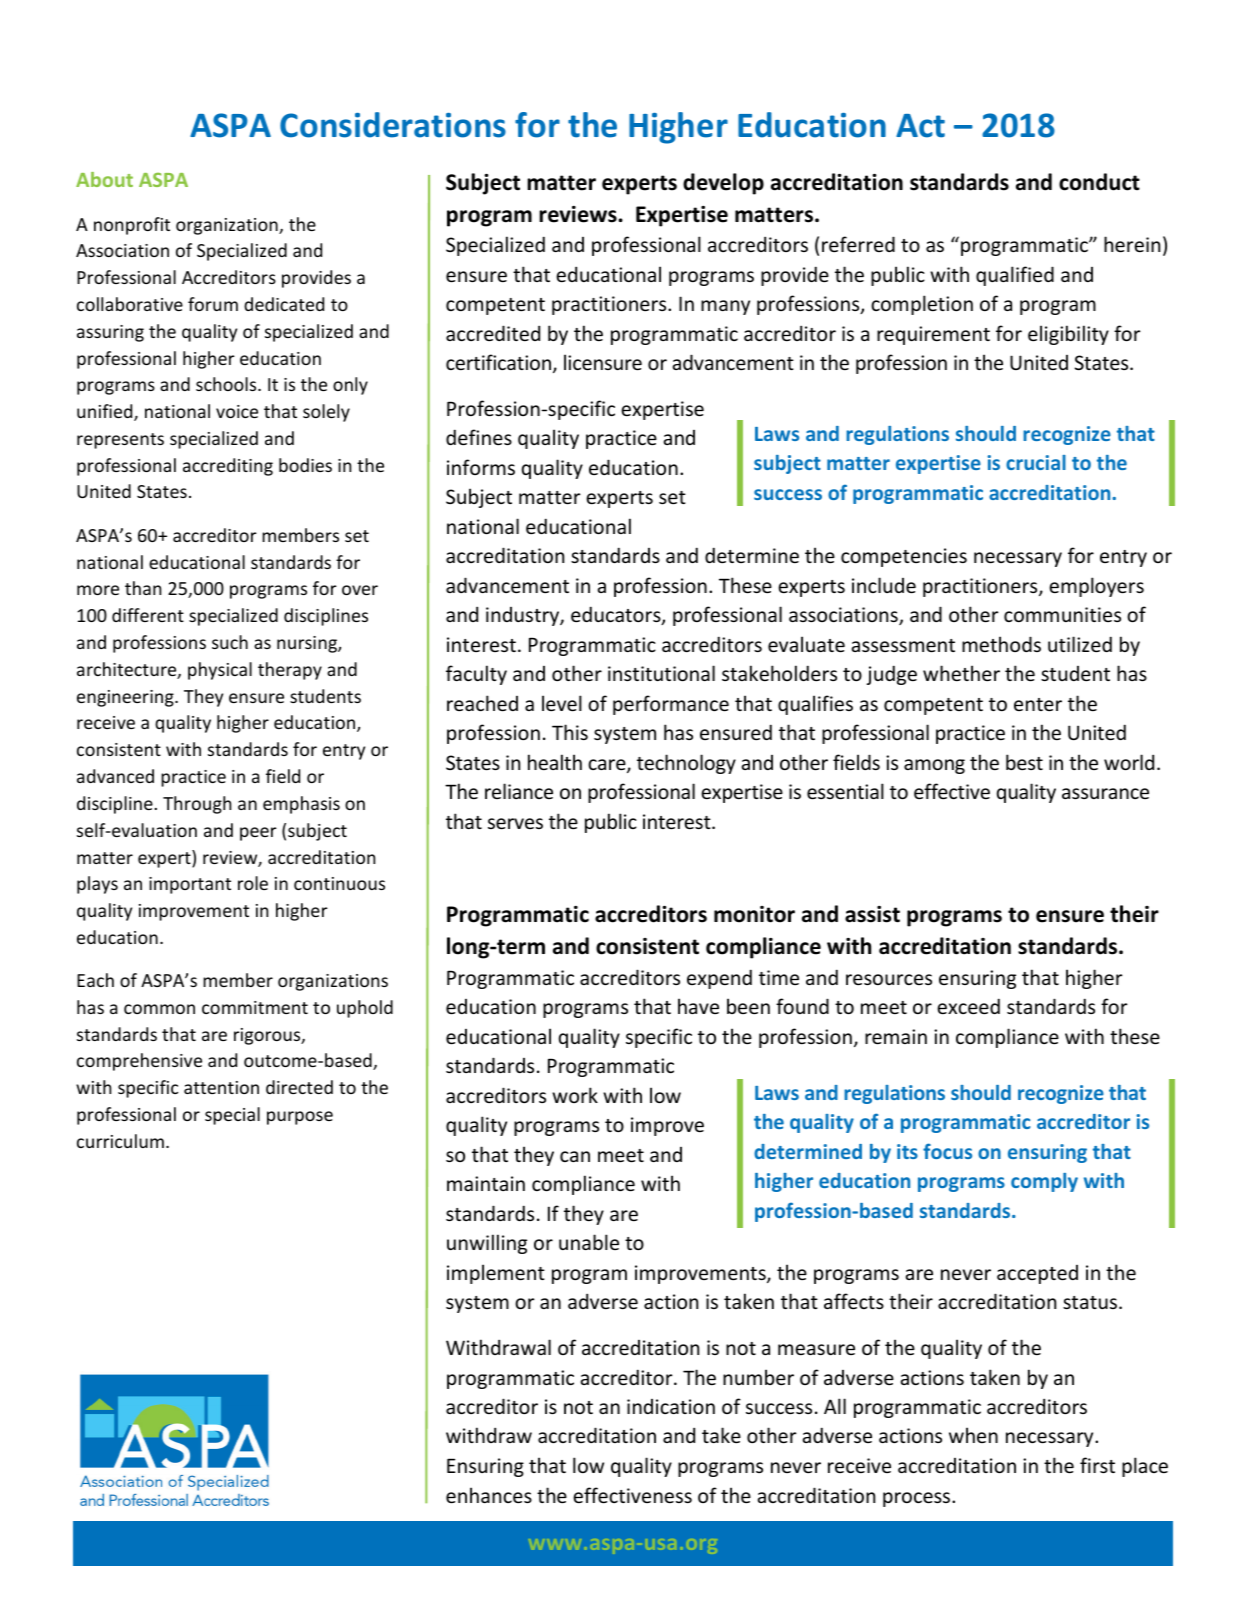 Image resolution: width=1246 pixels, height=1612 pixels. What do you see at coordinates (1024, 762) in the screenshot?
I see `best` at bounding box center [1024, 762].
